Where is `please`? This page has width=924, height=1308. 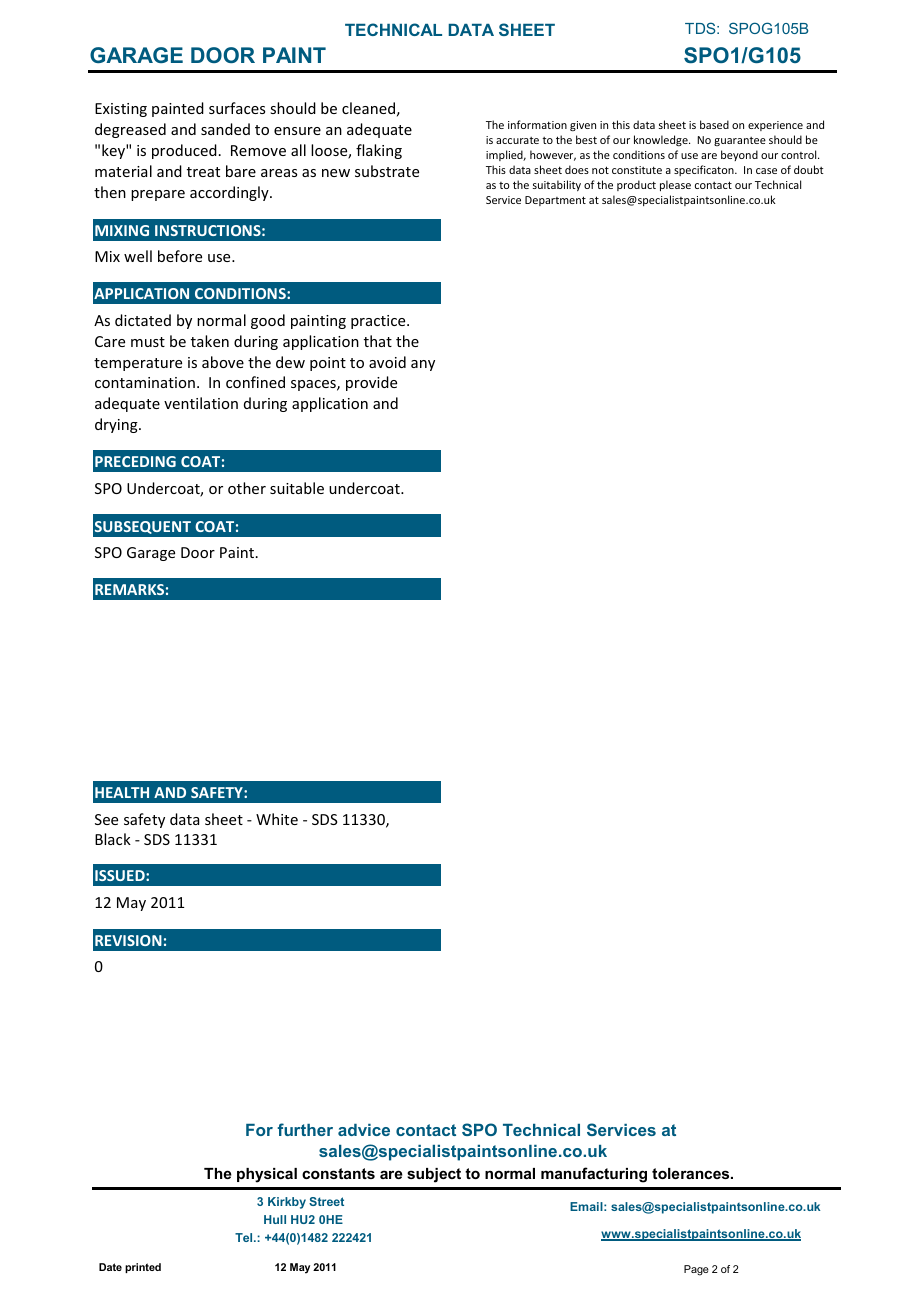
please is located at coordinates (675, 185).
